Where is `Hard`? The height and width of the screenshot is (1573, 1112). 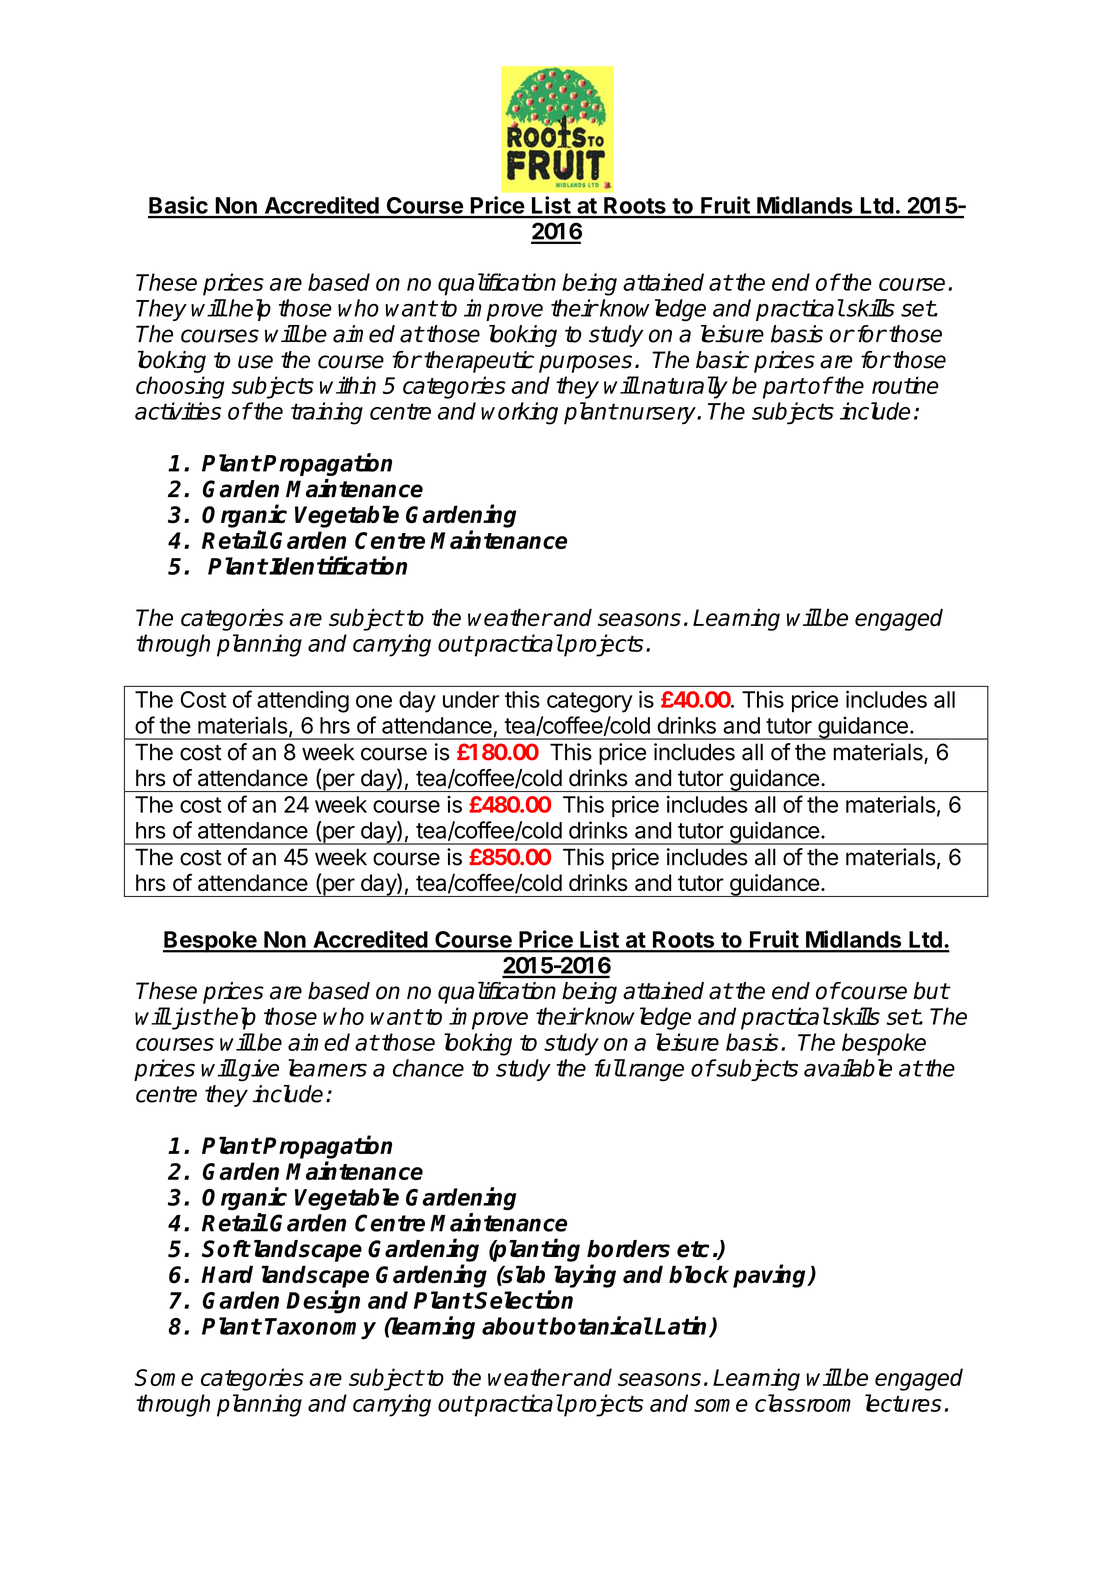 Hard is located at coordinates (227, 1274).
